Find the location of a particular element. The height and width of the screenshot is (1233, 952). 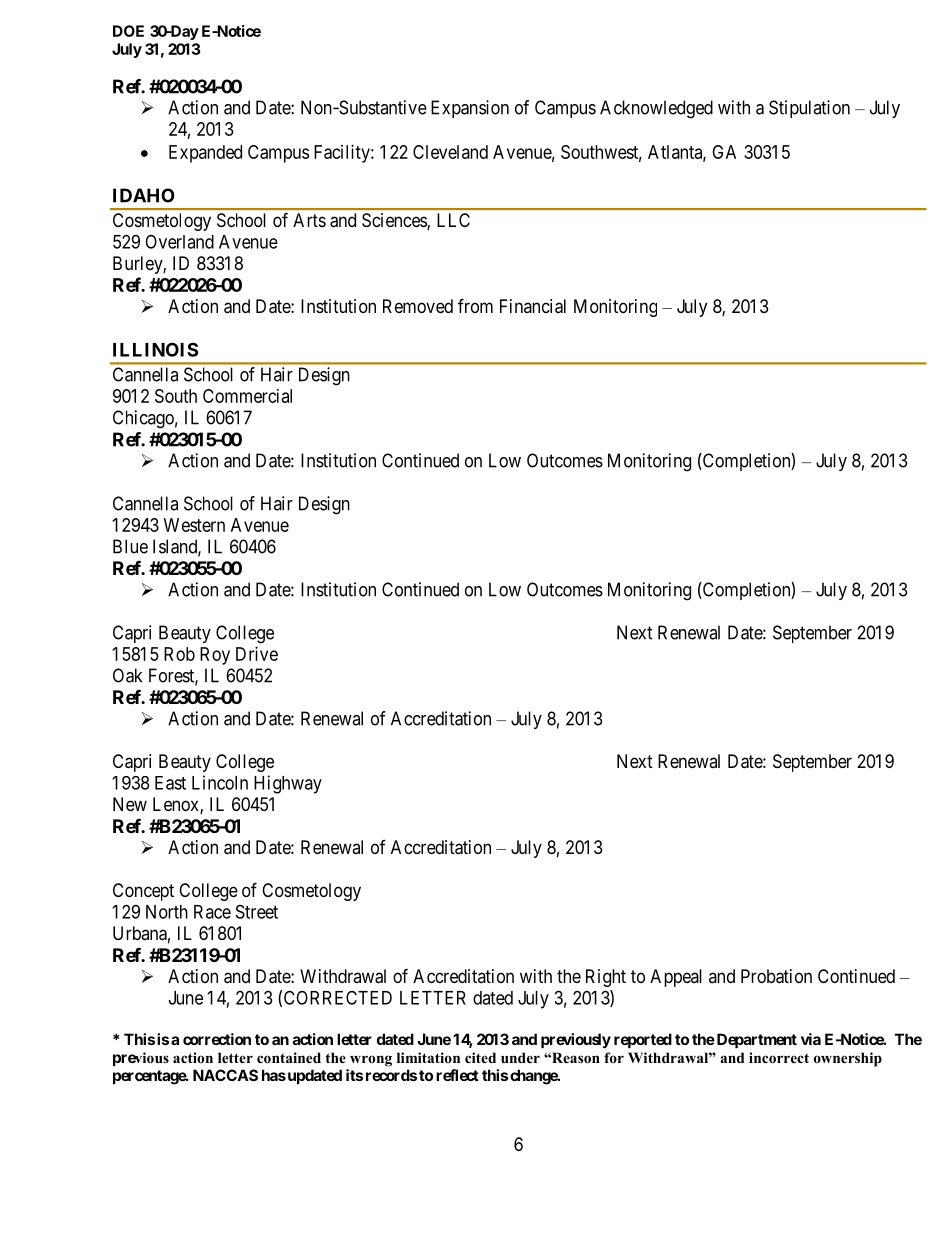

correction is located at coordinates (217, 1039).
